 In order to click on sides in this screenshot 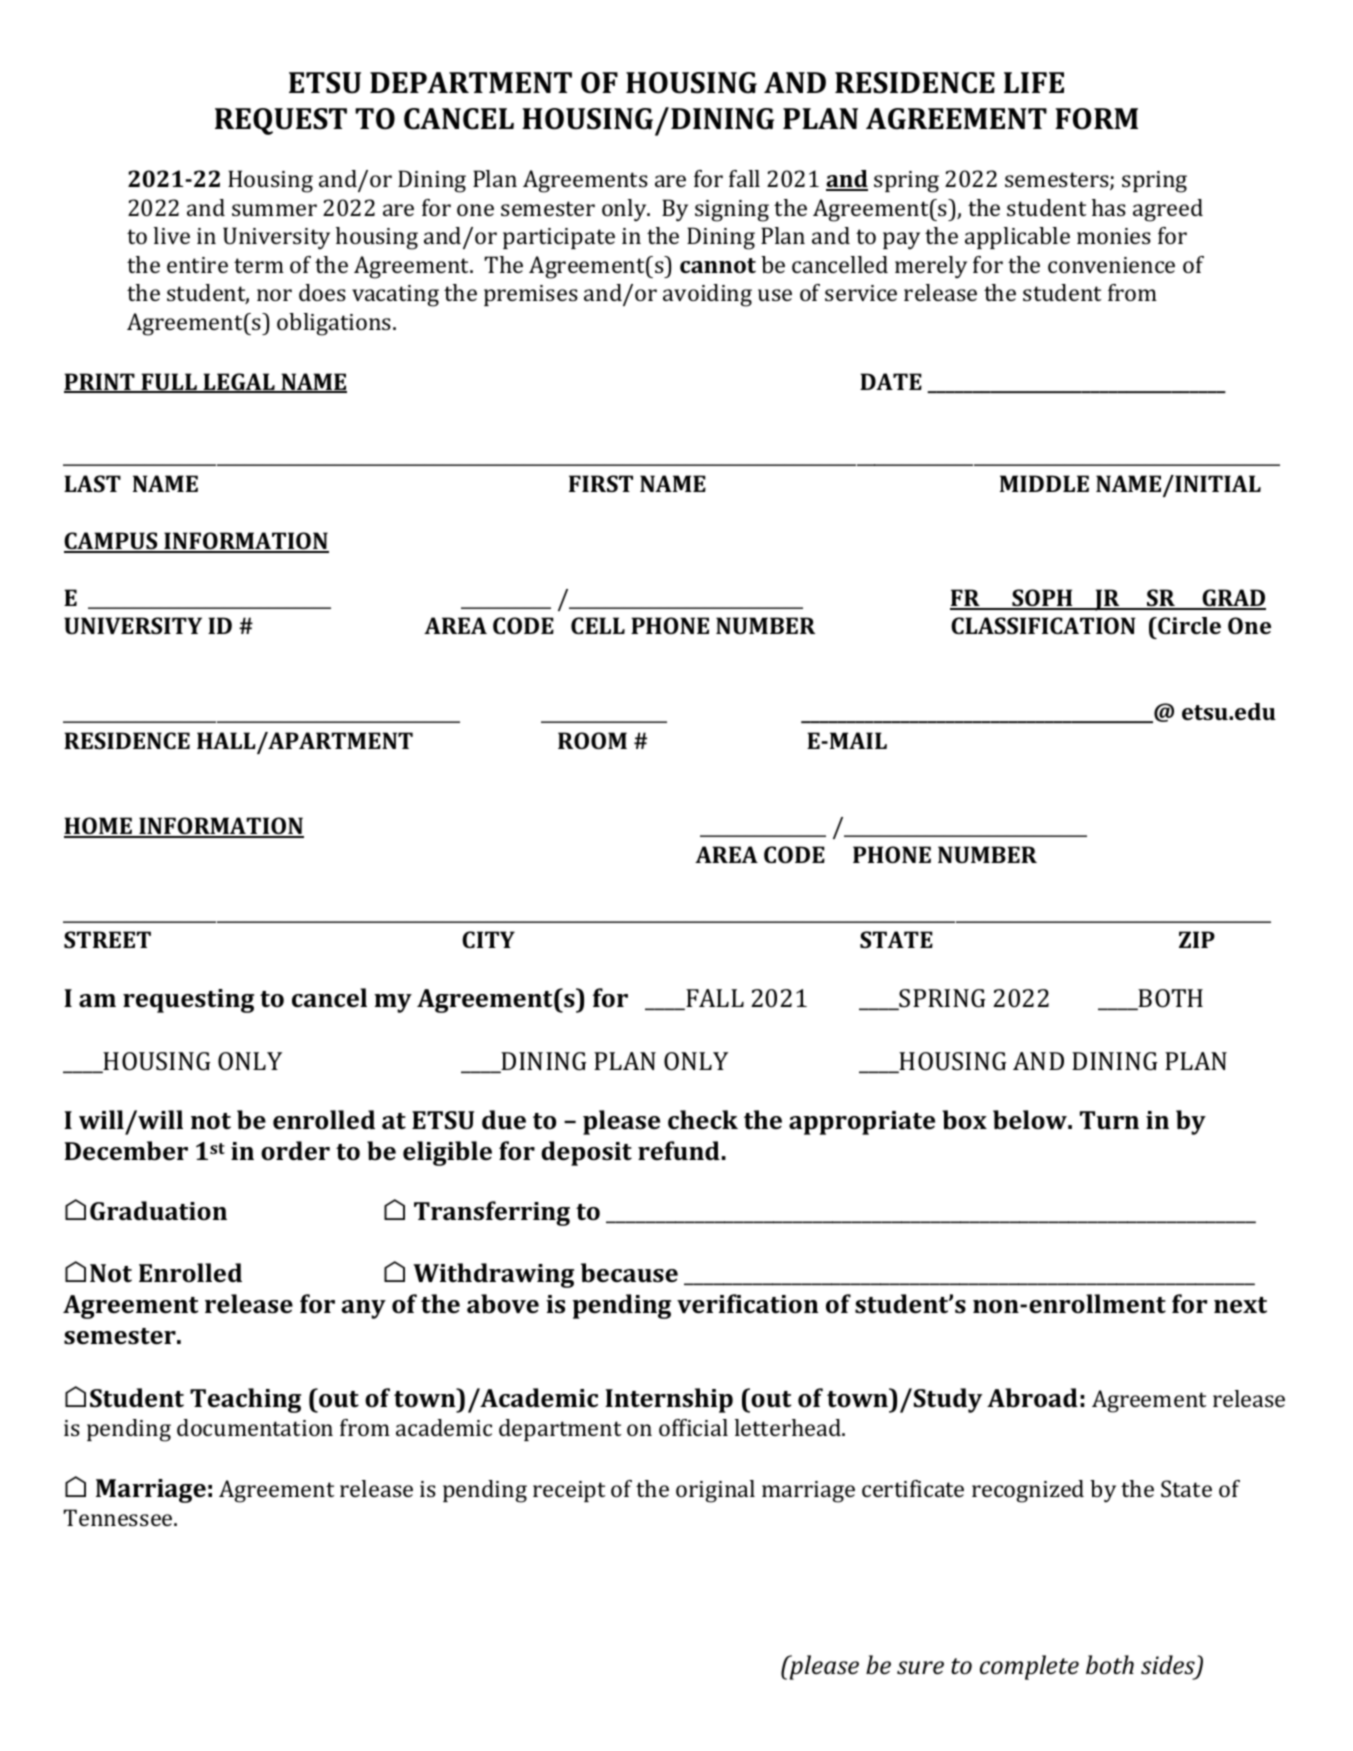, I will do `click(1169, 1666)`.
